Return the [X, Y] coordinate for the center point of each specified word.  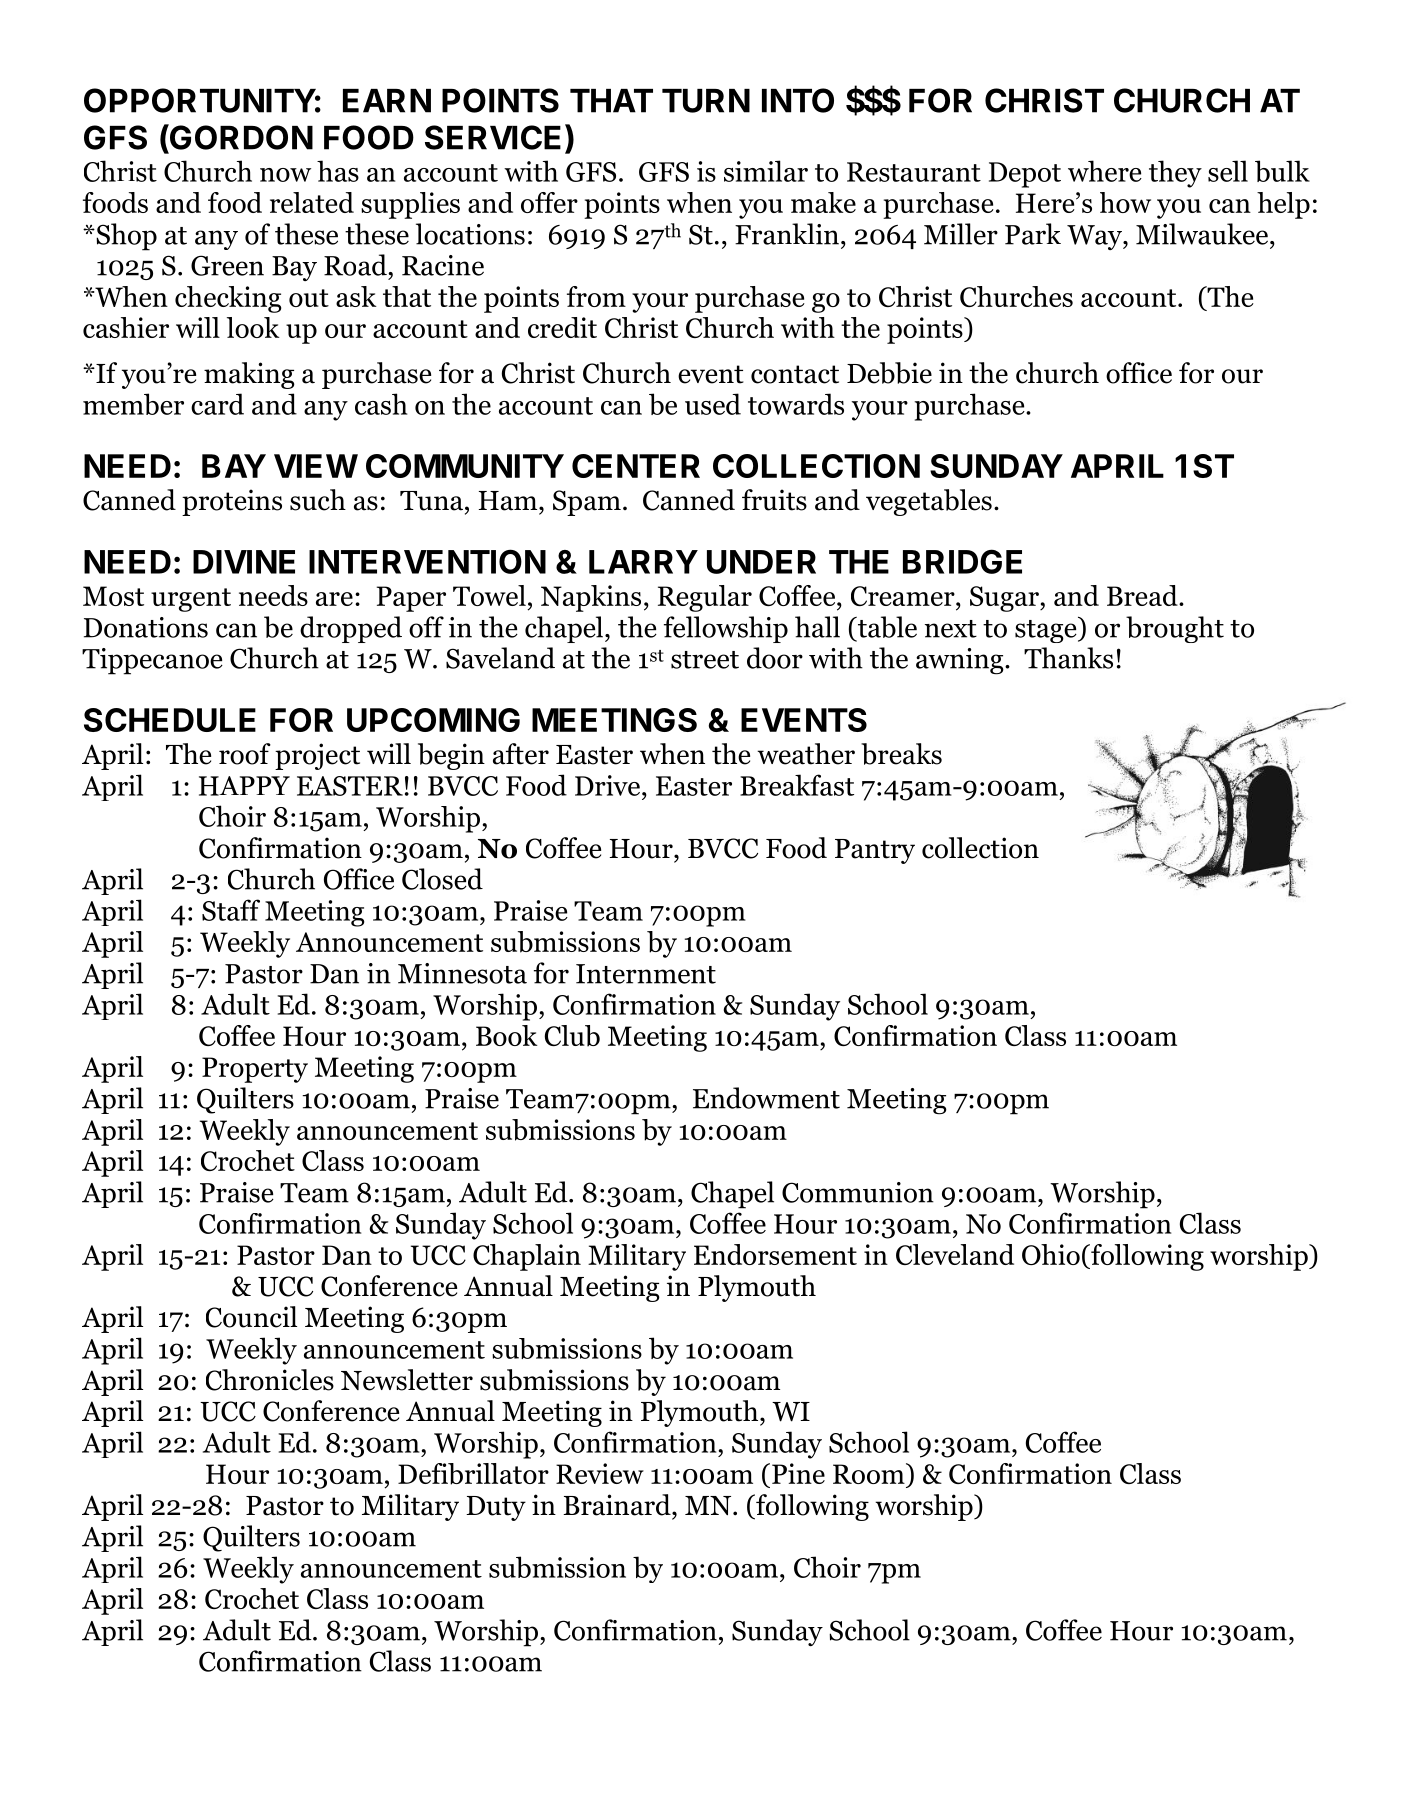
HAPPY [244, 786]
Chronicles [270, 1380]
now [285, 175]
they [1175, 174]
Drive [609, 785]
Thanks [1068, 658]
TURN [706, 101]
